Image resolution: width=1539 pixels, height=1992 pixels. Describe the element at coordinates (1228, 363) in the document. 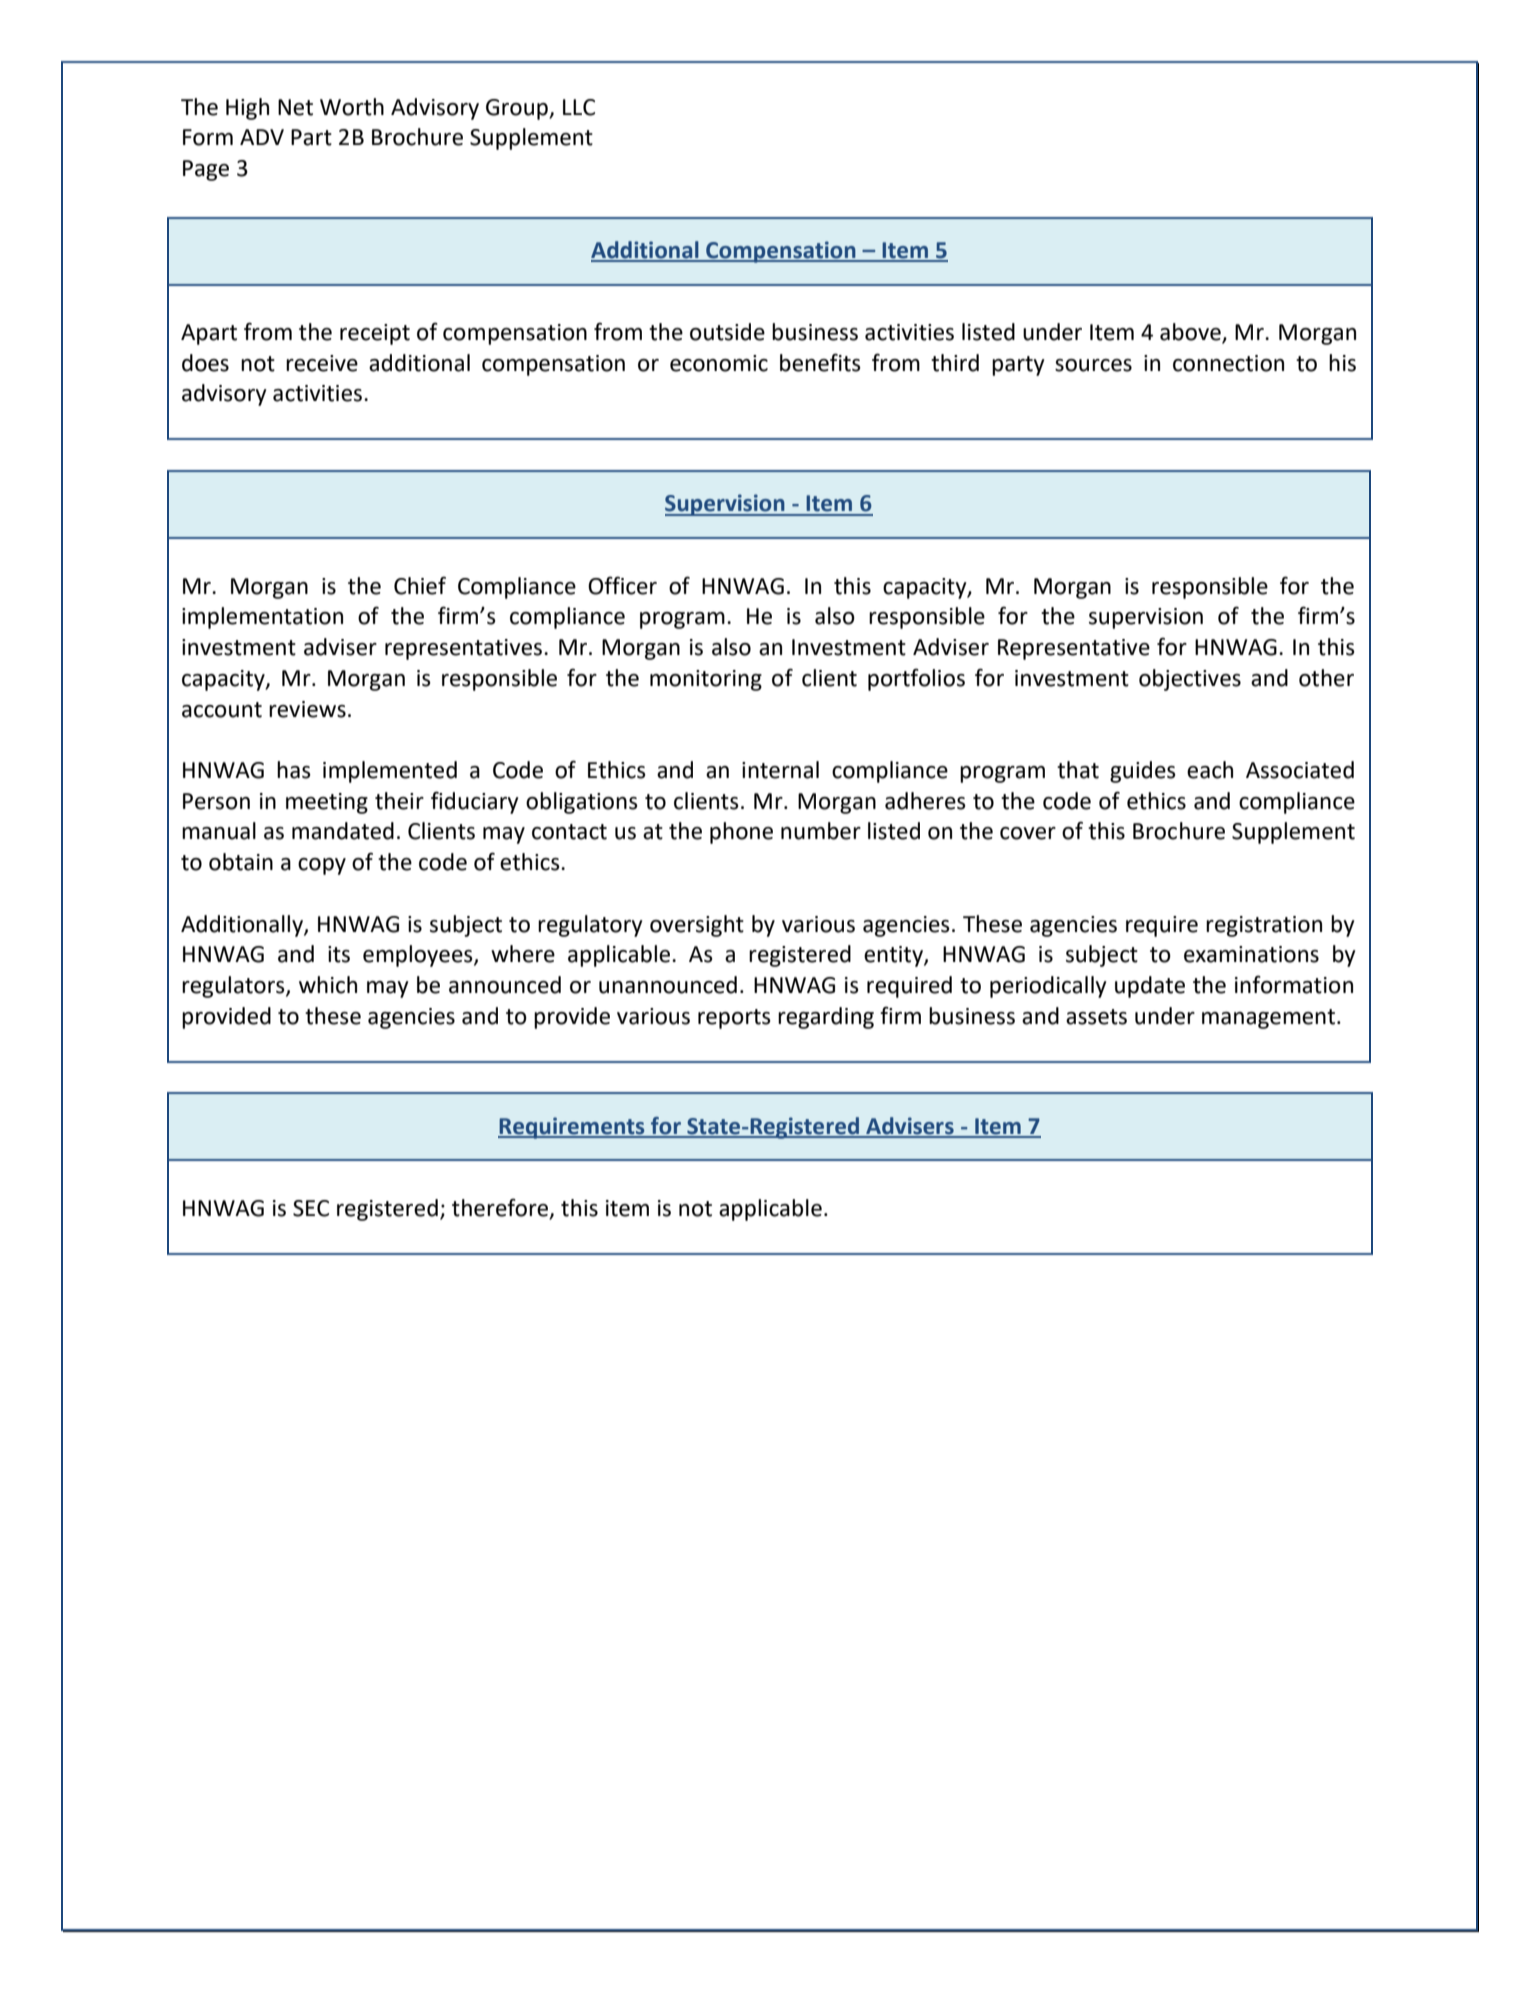

I see `connection` at that location.
